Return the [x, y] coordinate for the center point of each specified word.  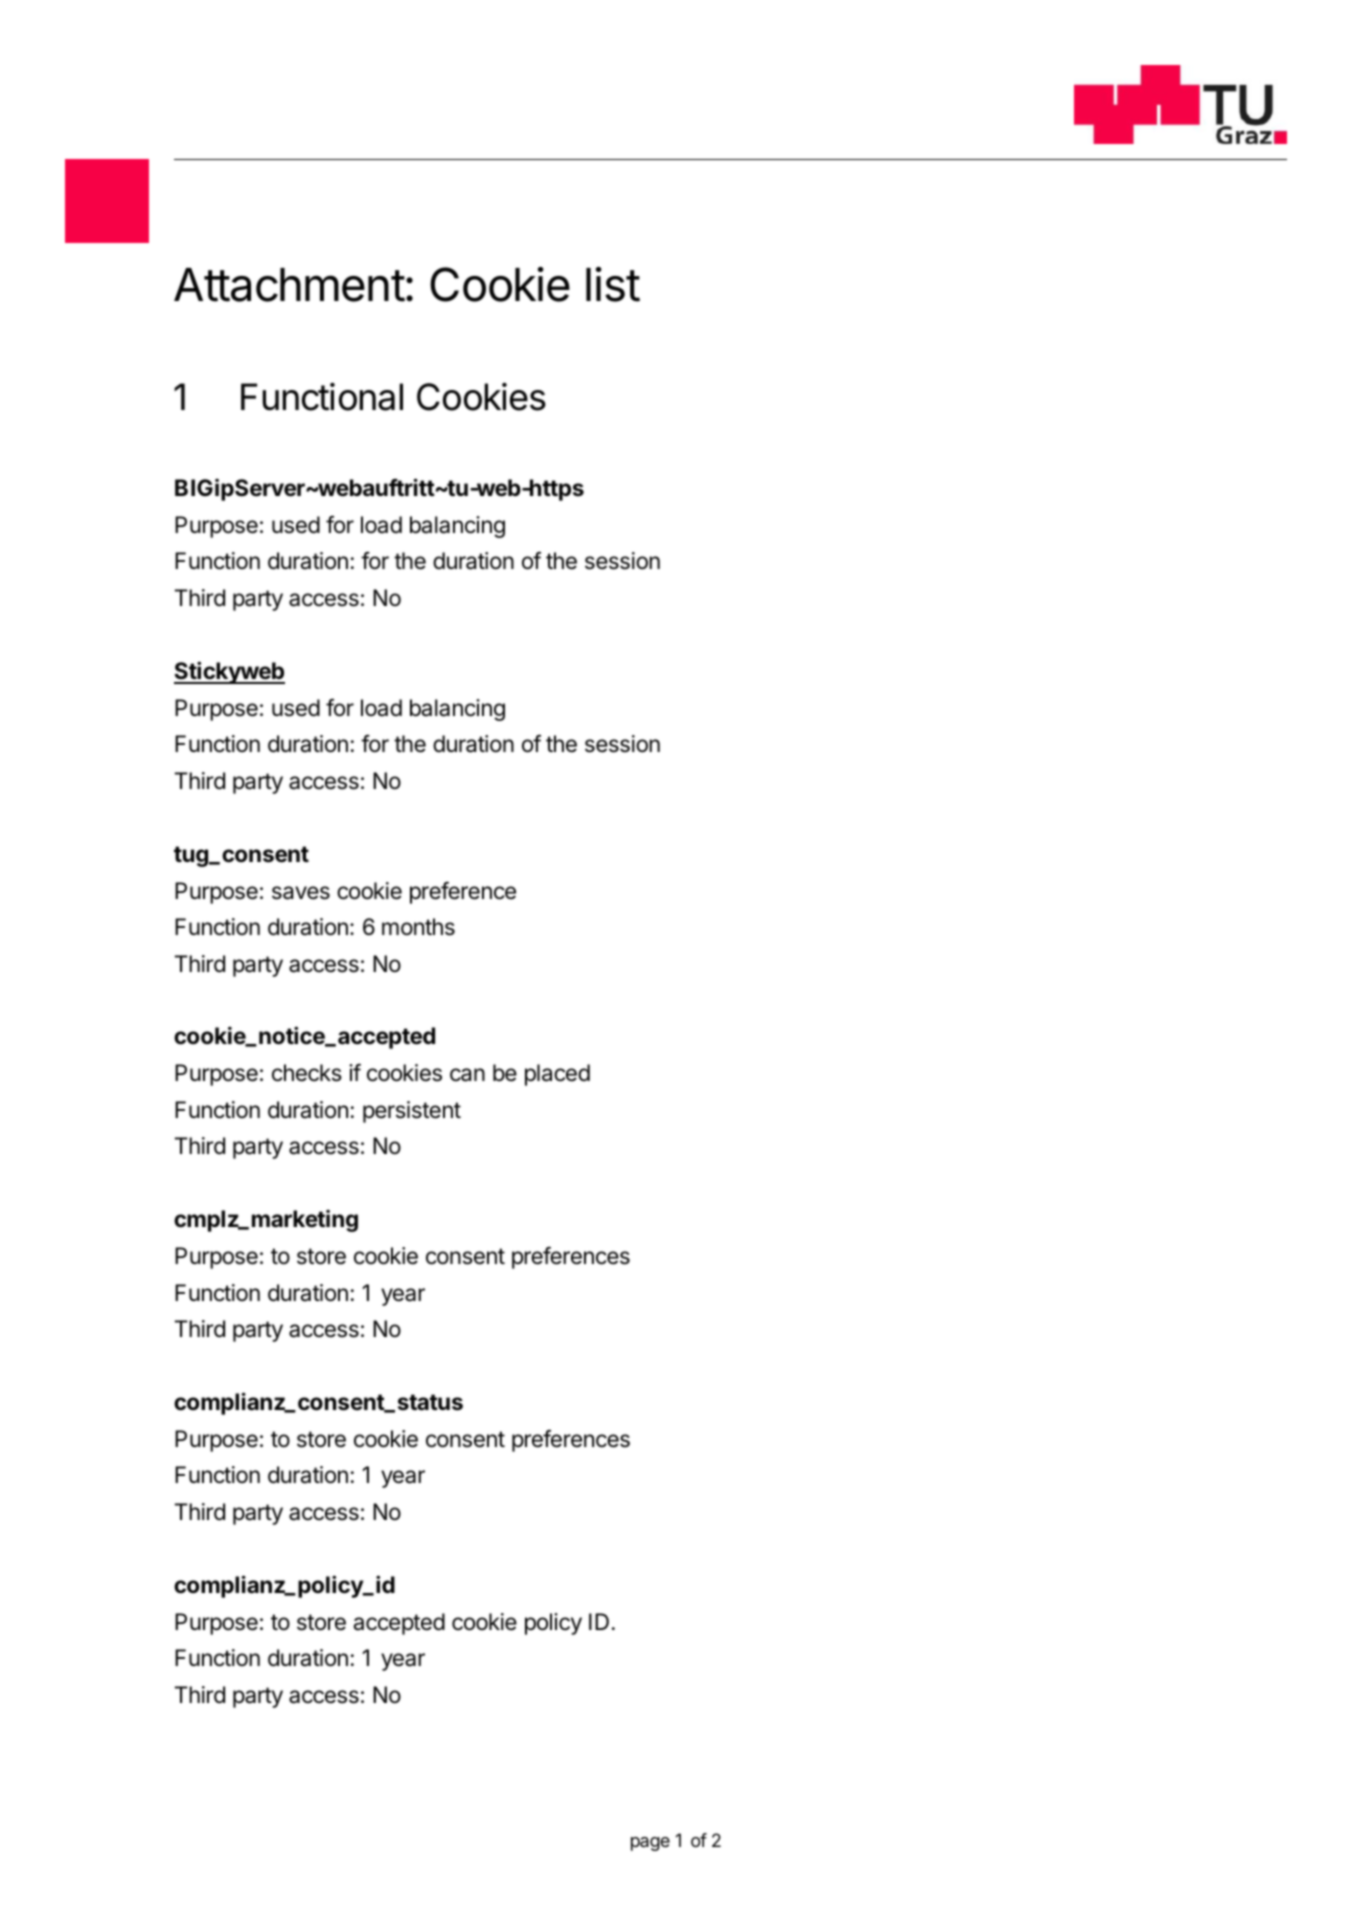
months [418, 927]
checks [307, 1073]
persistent [412, 1112]
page [650, 1844]
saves [301, 893]
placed [557, 1075]
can [467, 1075]
